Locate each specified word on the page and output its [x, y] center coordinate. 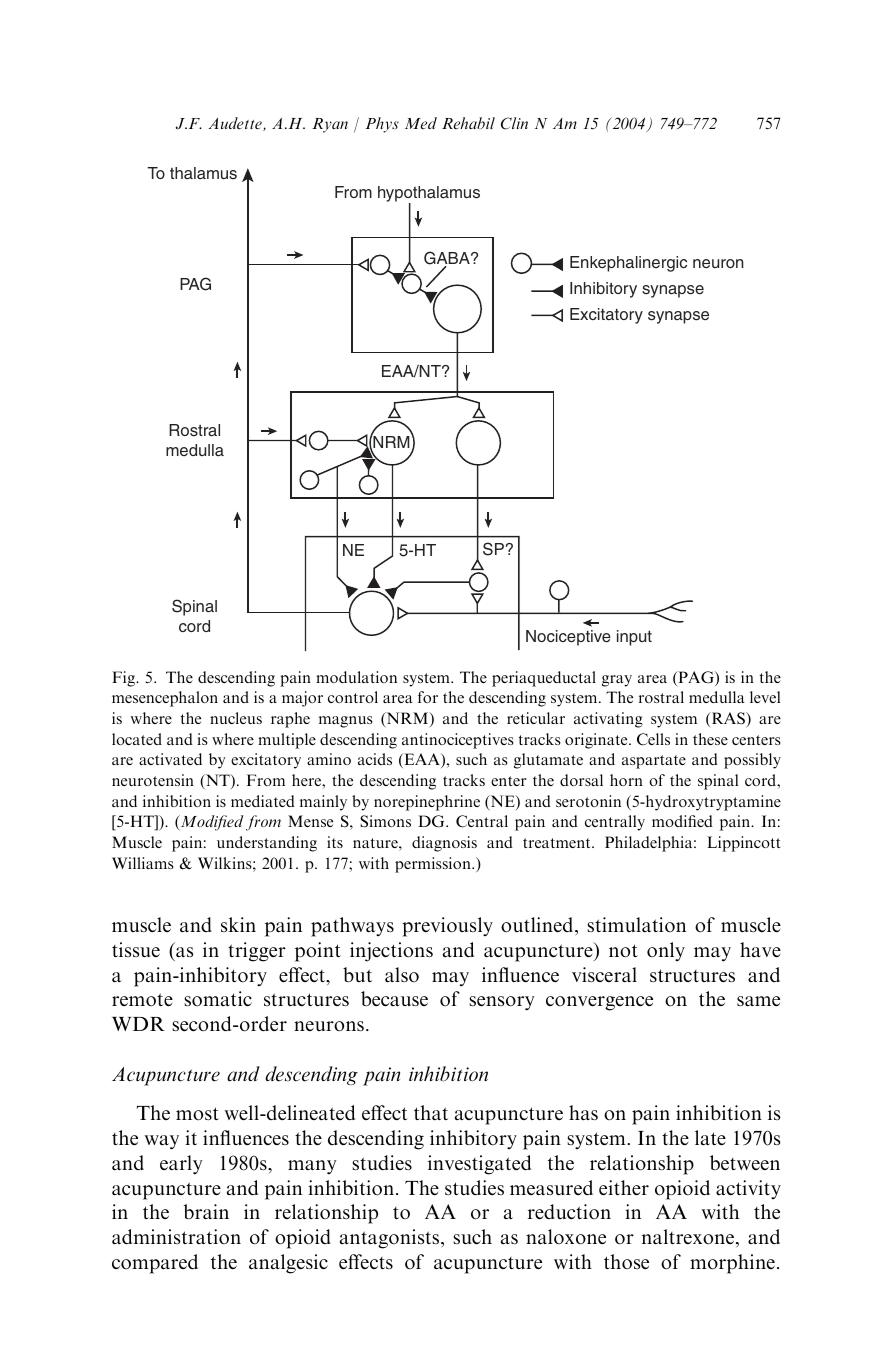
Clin [514, 123]
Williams [143, 863]
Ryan [330, 125]
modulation [356, 677]
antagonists [391, 1239]
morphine [732, 1264]
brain [206, 1212]
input [634, 638]
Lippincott [743, 844]
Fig [124, 679]
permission [434, 865]
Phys [382, 125]
